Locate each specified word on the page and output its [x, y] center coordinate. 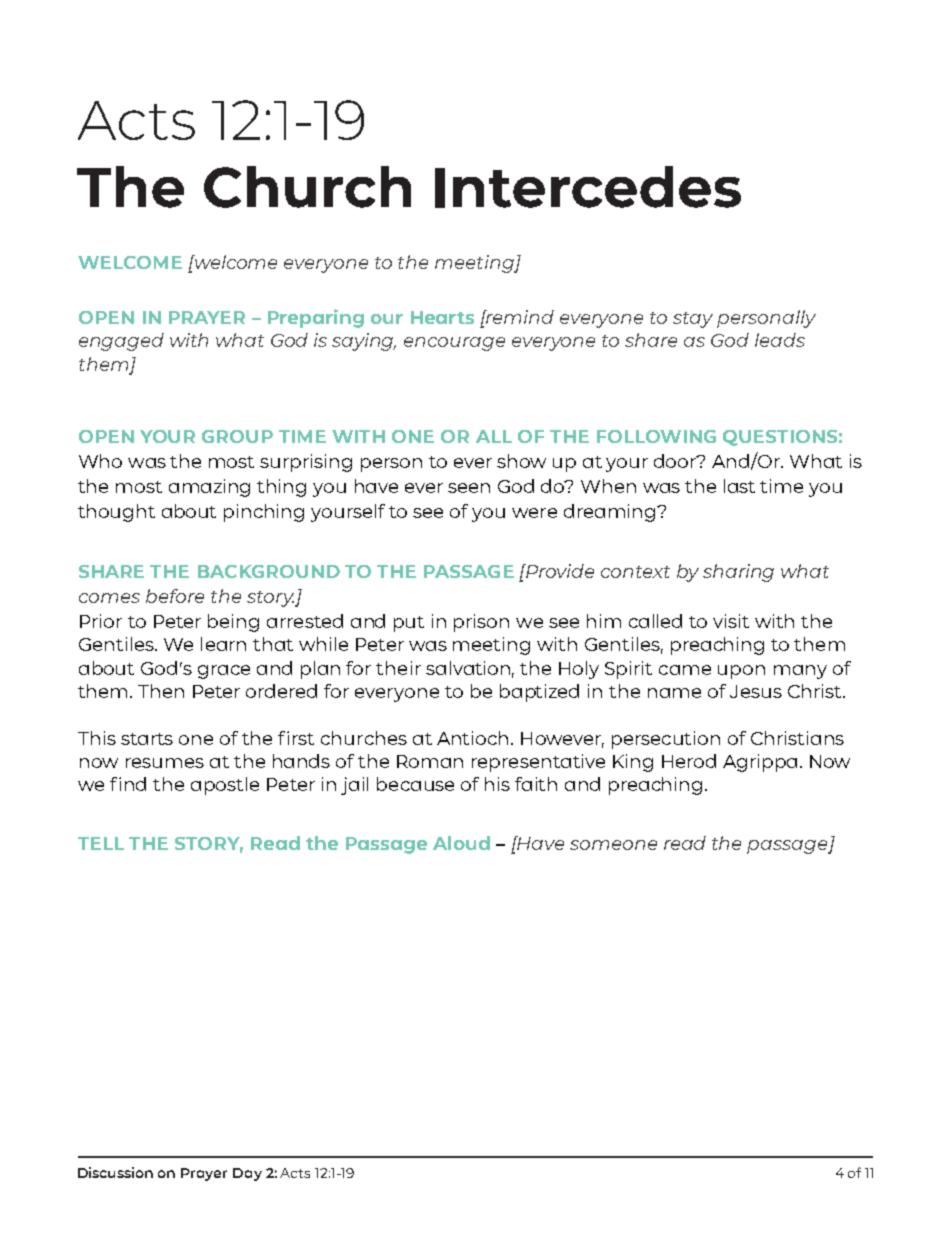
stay [693, 320]
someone [613, 845]
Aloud [461, 843]
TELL [101, 843]
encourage [454, 344]
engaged [121, 342]
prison [481, 623]
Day [247, 1174]
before [175, 596]
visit [731, 621]
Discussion [115, 1172]
